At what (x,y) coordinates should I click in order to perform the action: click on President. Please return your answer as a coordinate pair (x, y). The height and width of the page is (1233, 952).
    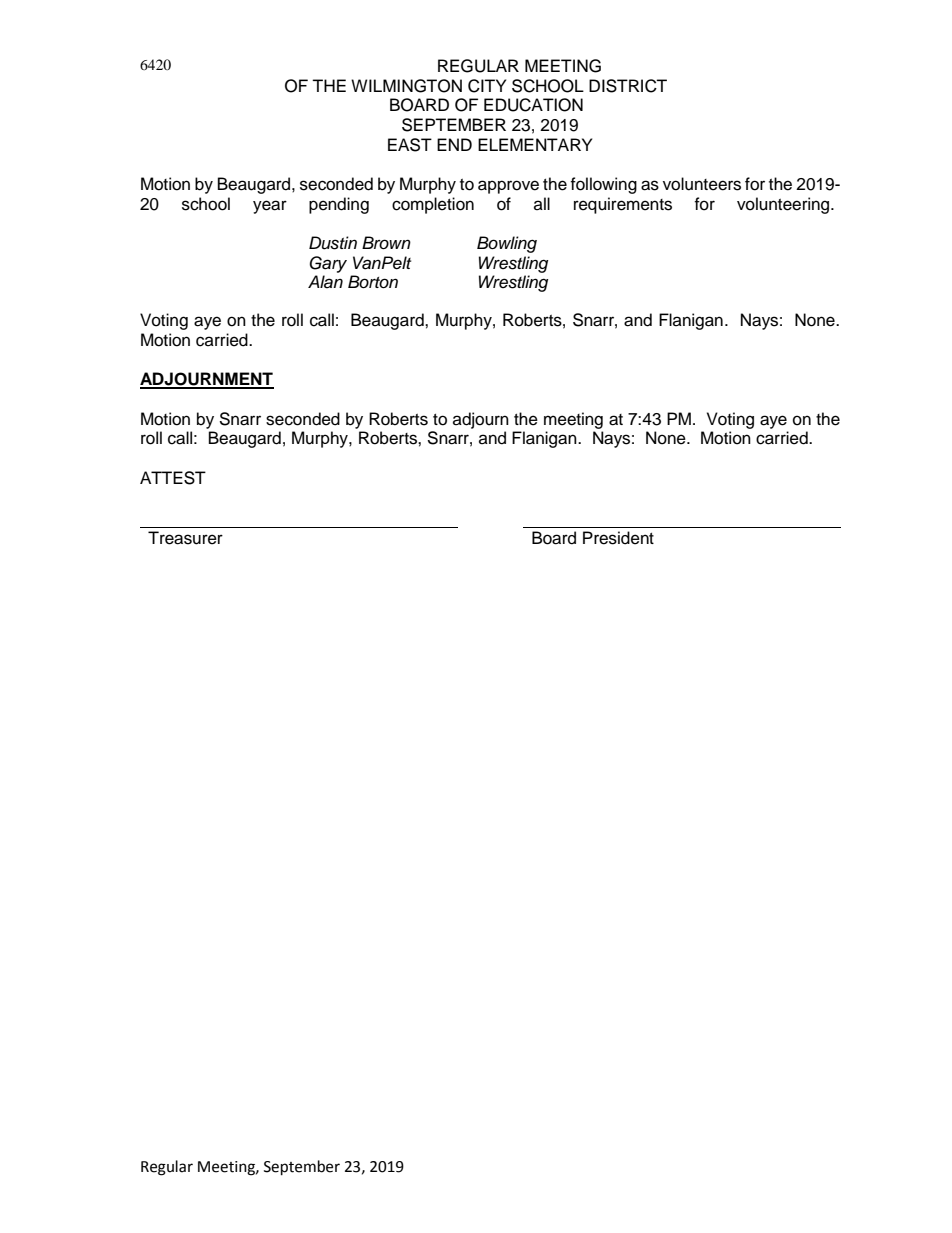
    Looking at the image, I should click on (618, 538).
